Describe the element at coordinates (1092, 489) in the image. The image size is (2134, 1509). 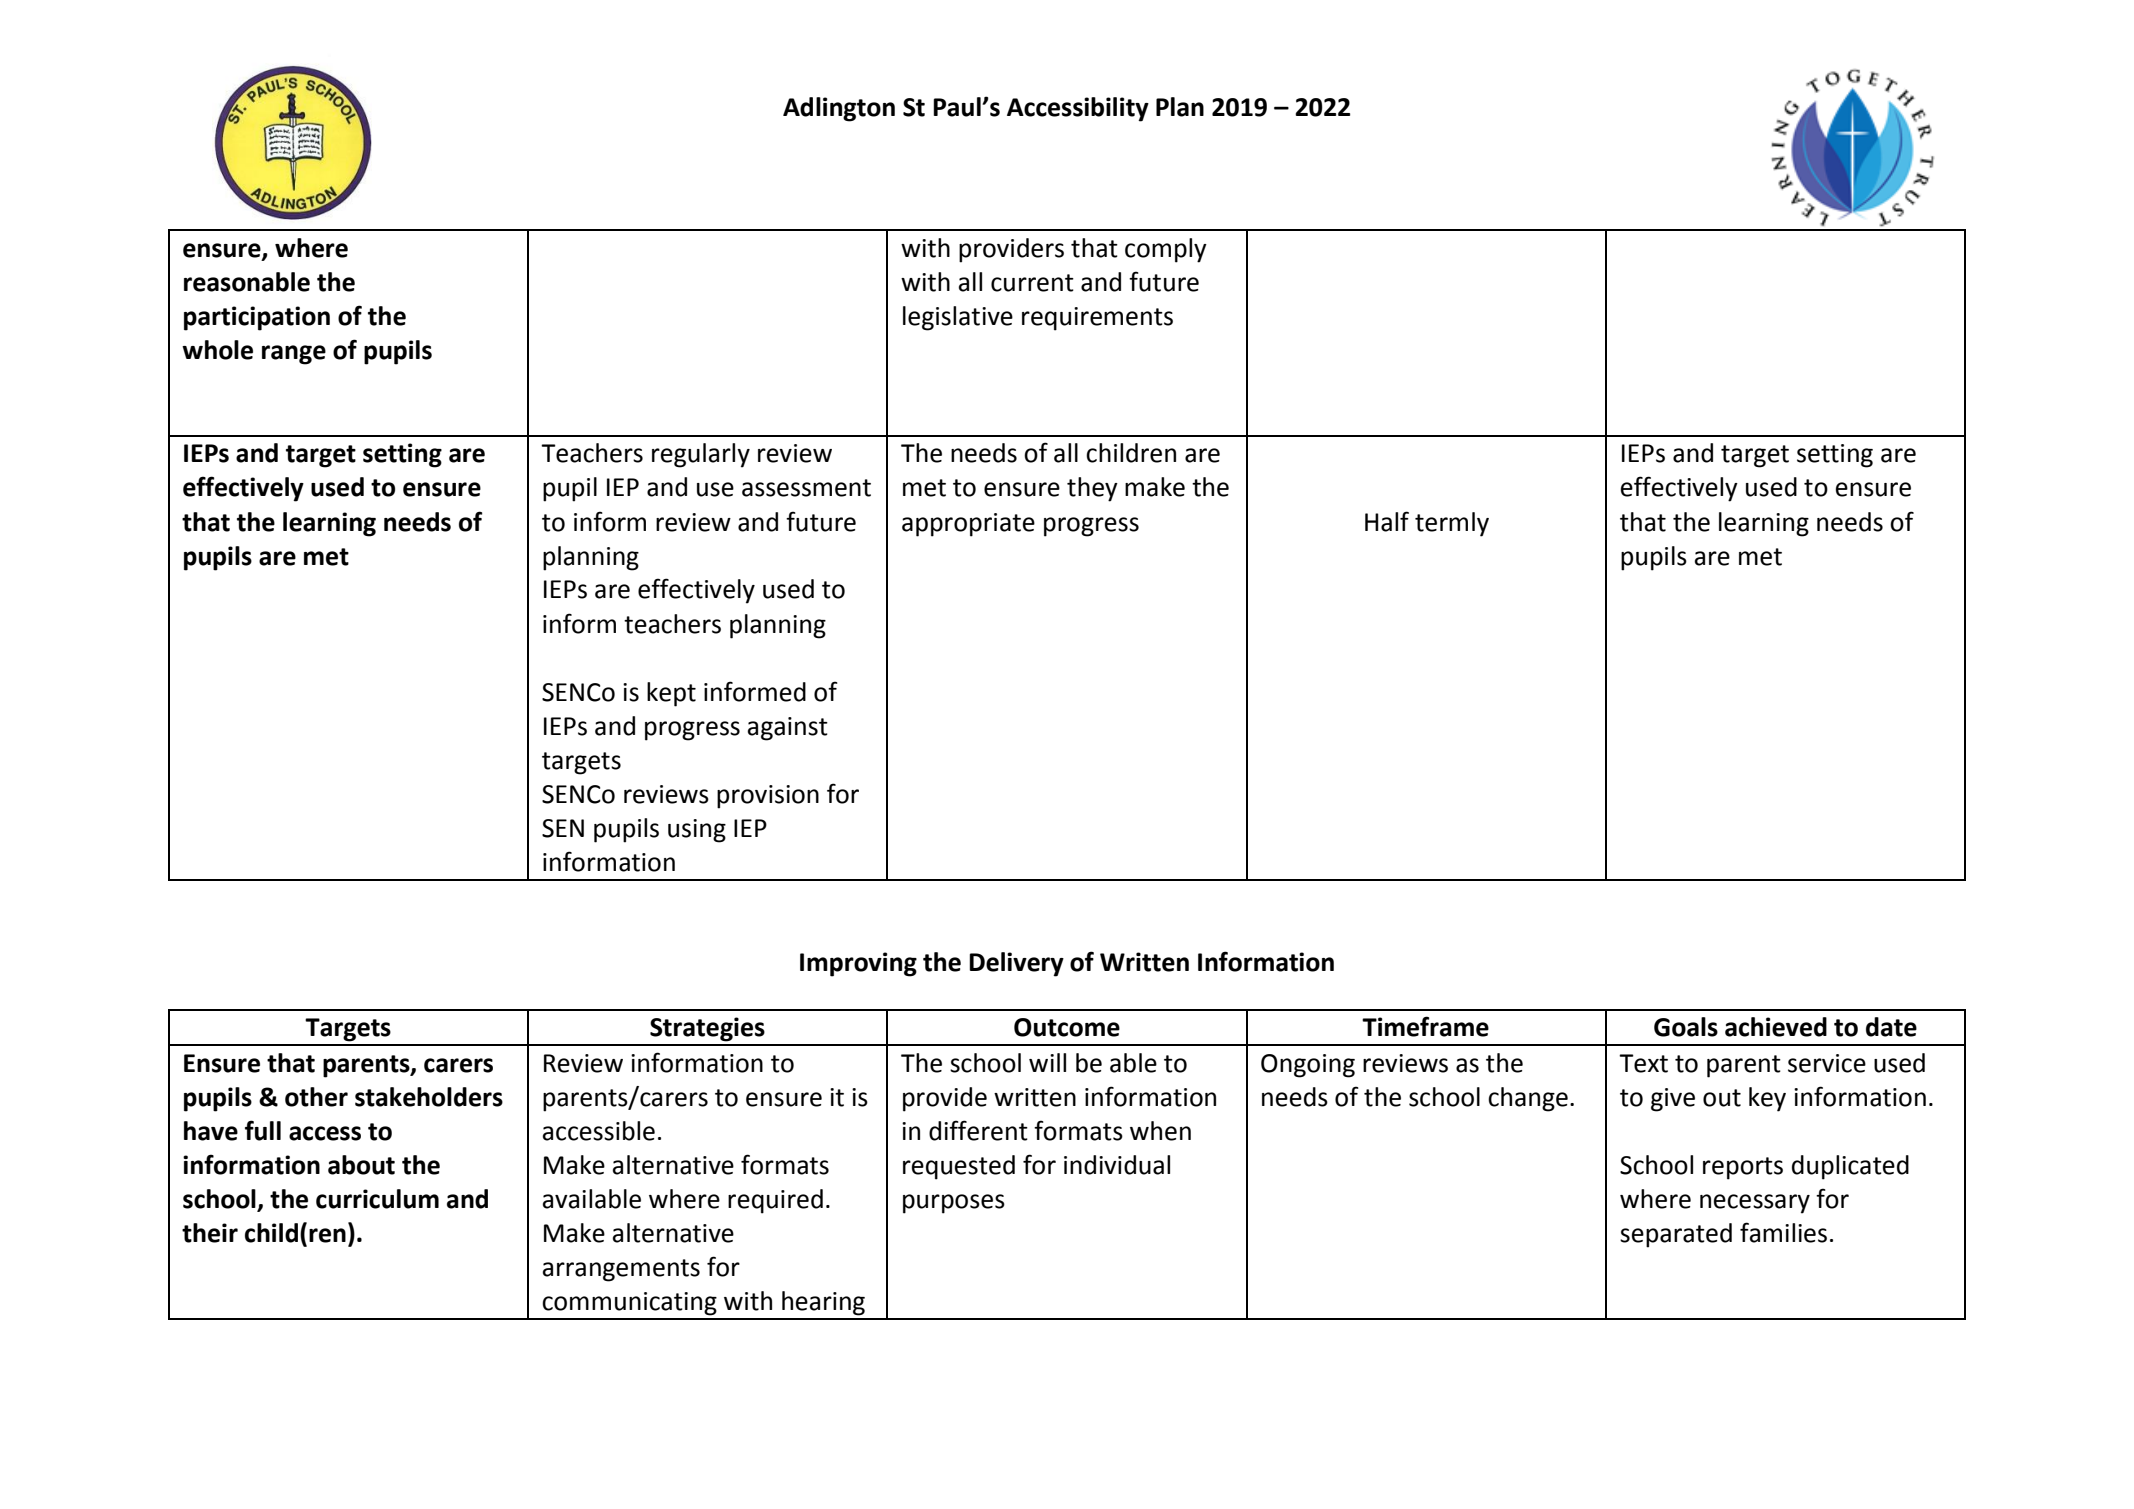
I see `they` at that location.
